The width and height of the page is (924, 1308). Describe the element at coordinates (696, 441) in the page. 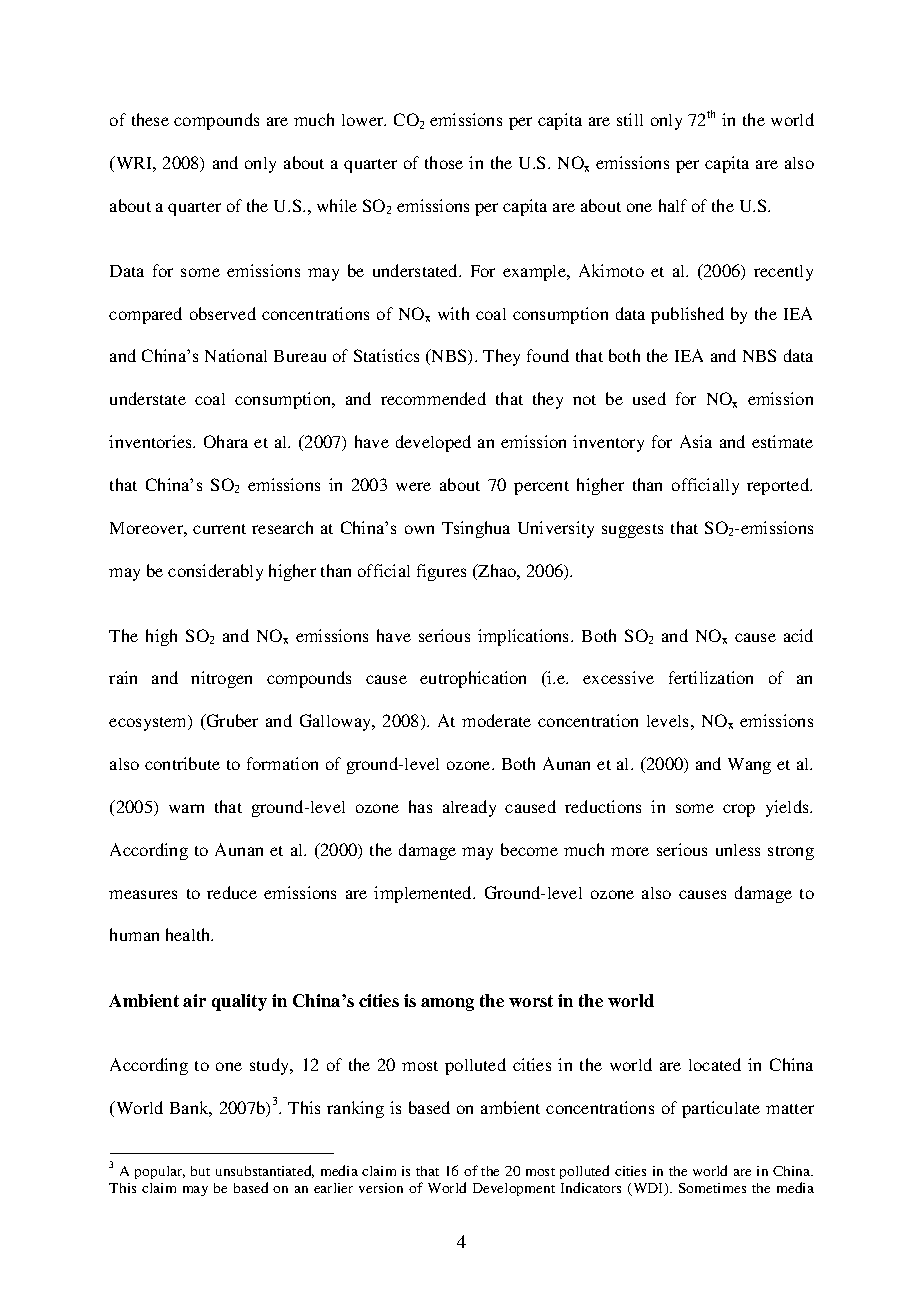

I see `Asia` at that location.
